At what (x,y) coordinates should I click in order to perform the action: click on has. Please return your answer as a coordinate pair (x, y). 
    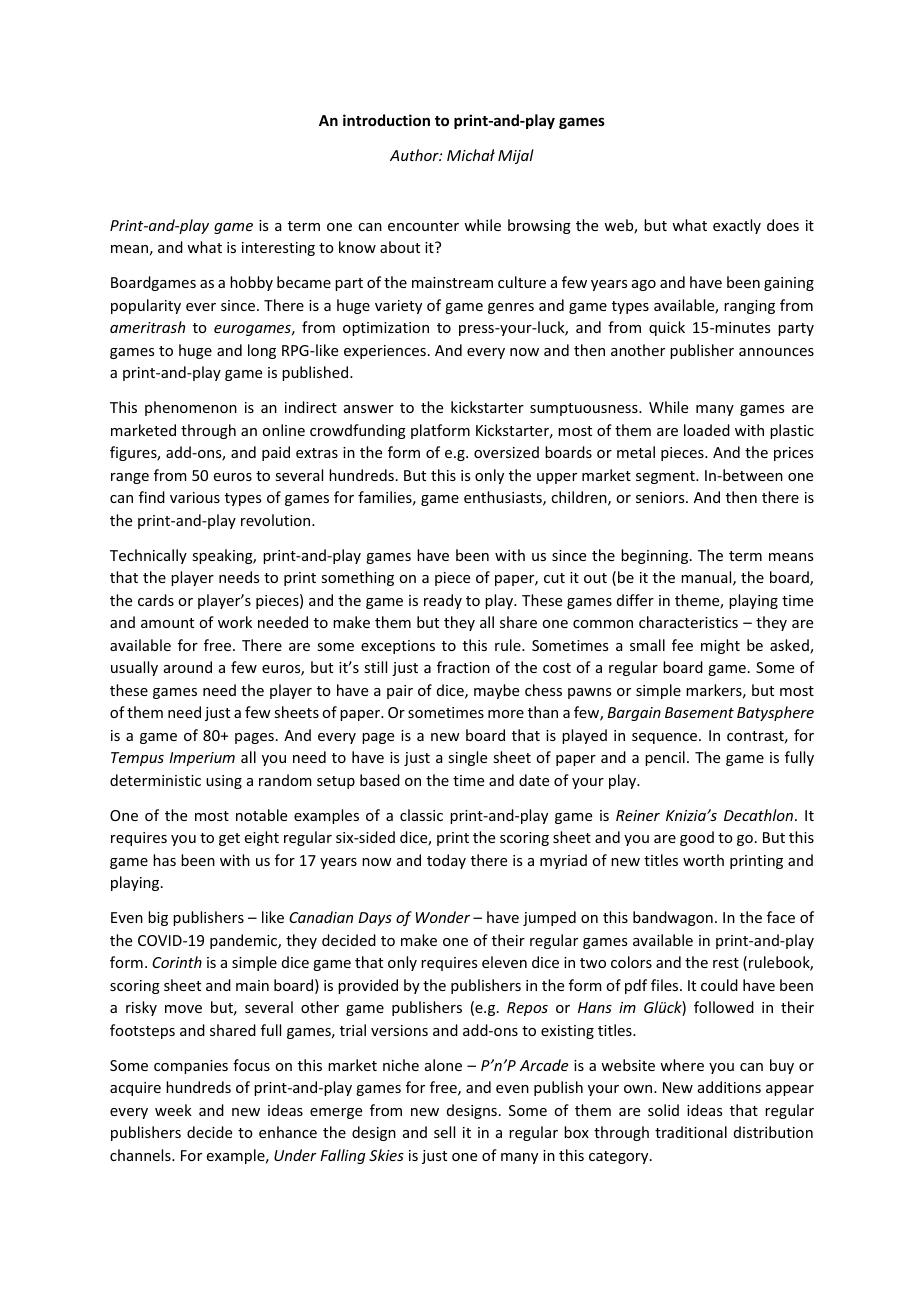
    Looking at the image, I should click on (164, 860).
